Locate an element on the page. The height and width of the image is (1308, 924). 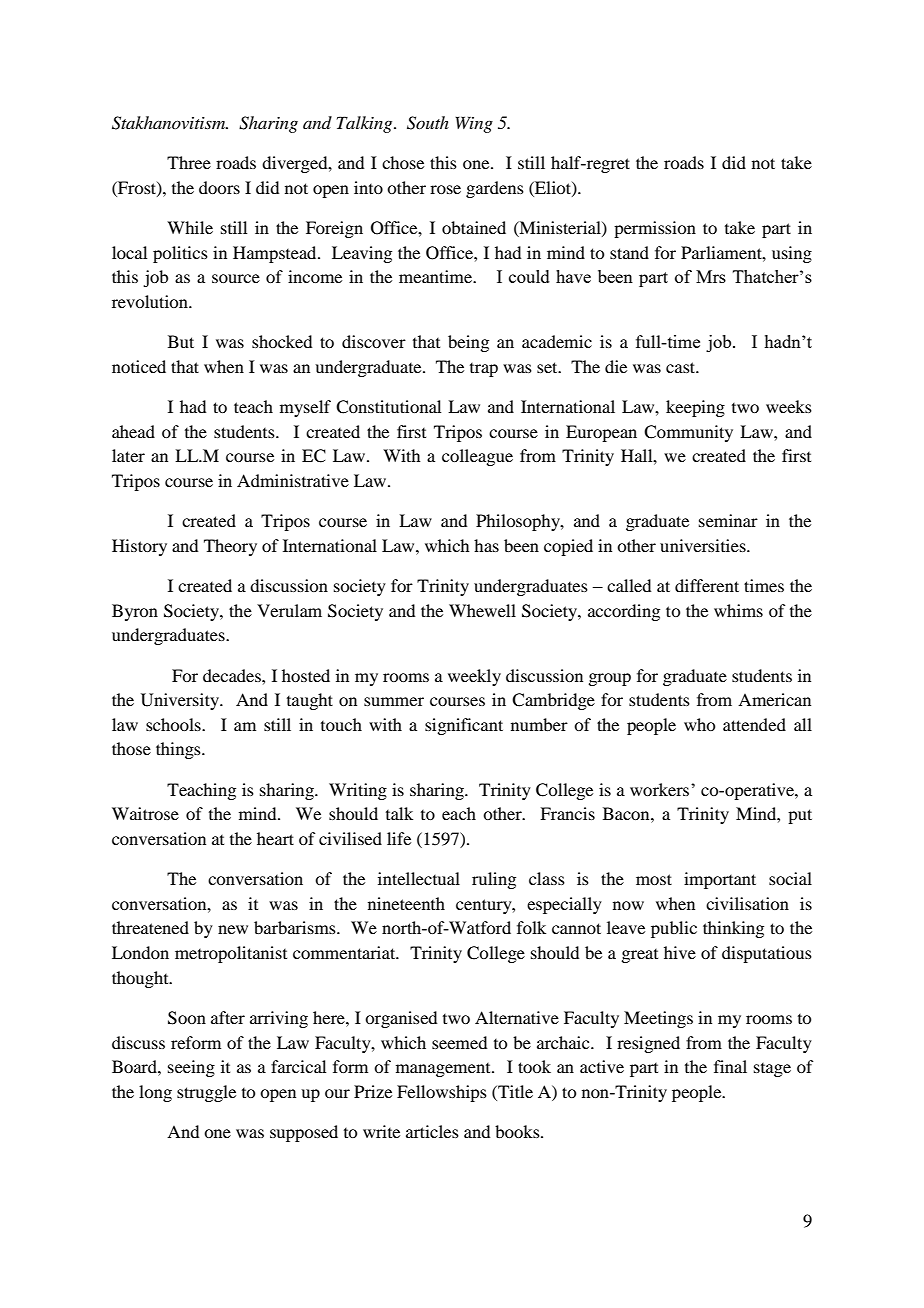
later is located at coordinates (128, 455).
